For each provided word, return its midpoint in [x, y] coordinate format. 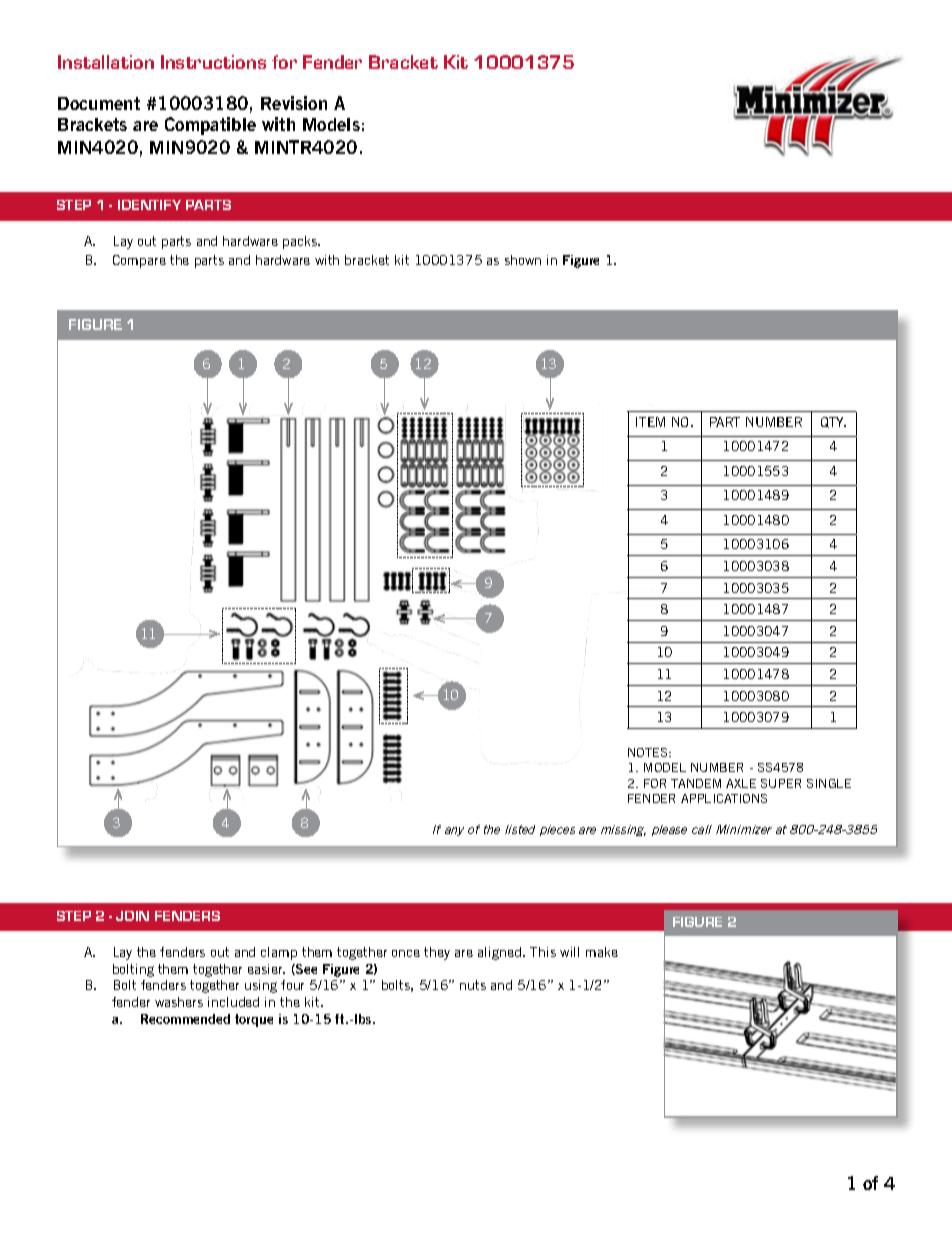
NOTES [649, 752]
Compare [139, 261]
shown [523, 260]
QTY [833, 422]
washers [179, 1002]
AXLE [741, 783]
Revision [294, 103]
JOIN [132, 916]
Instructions [213, 62]
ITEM [650, 422]
